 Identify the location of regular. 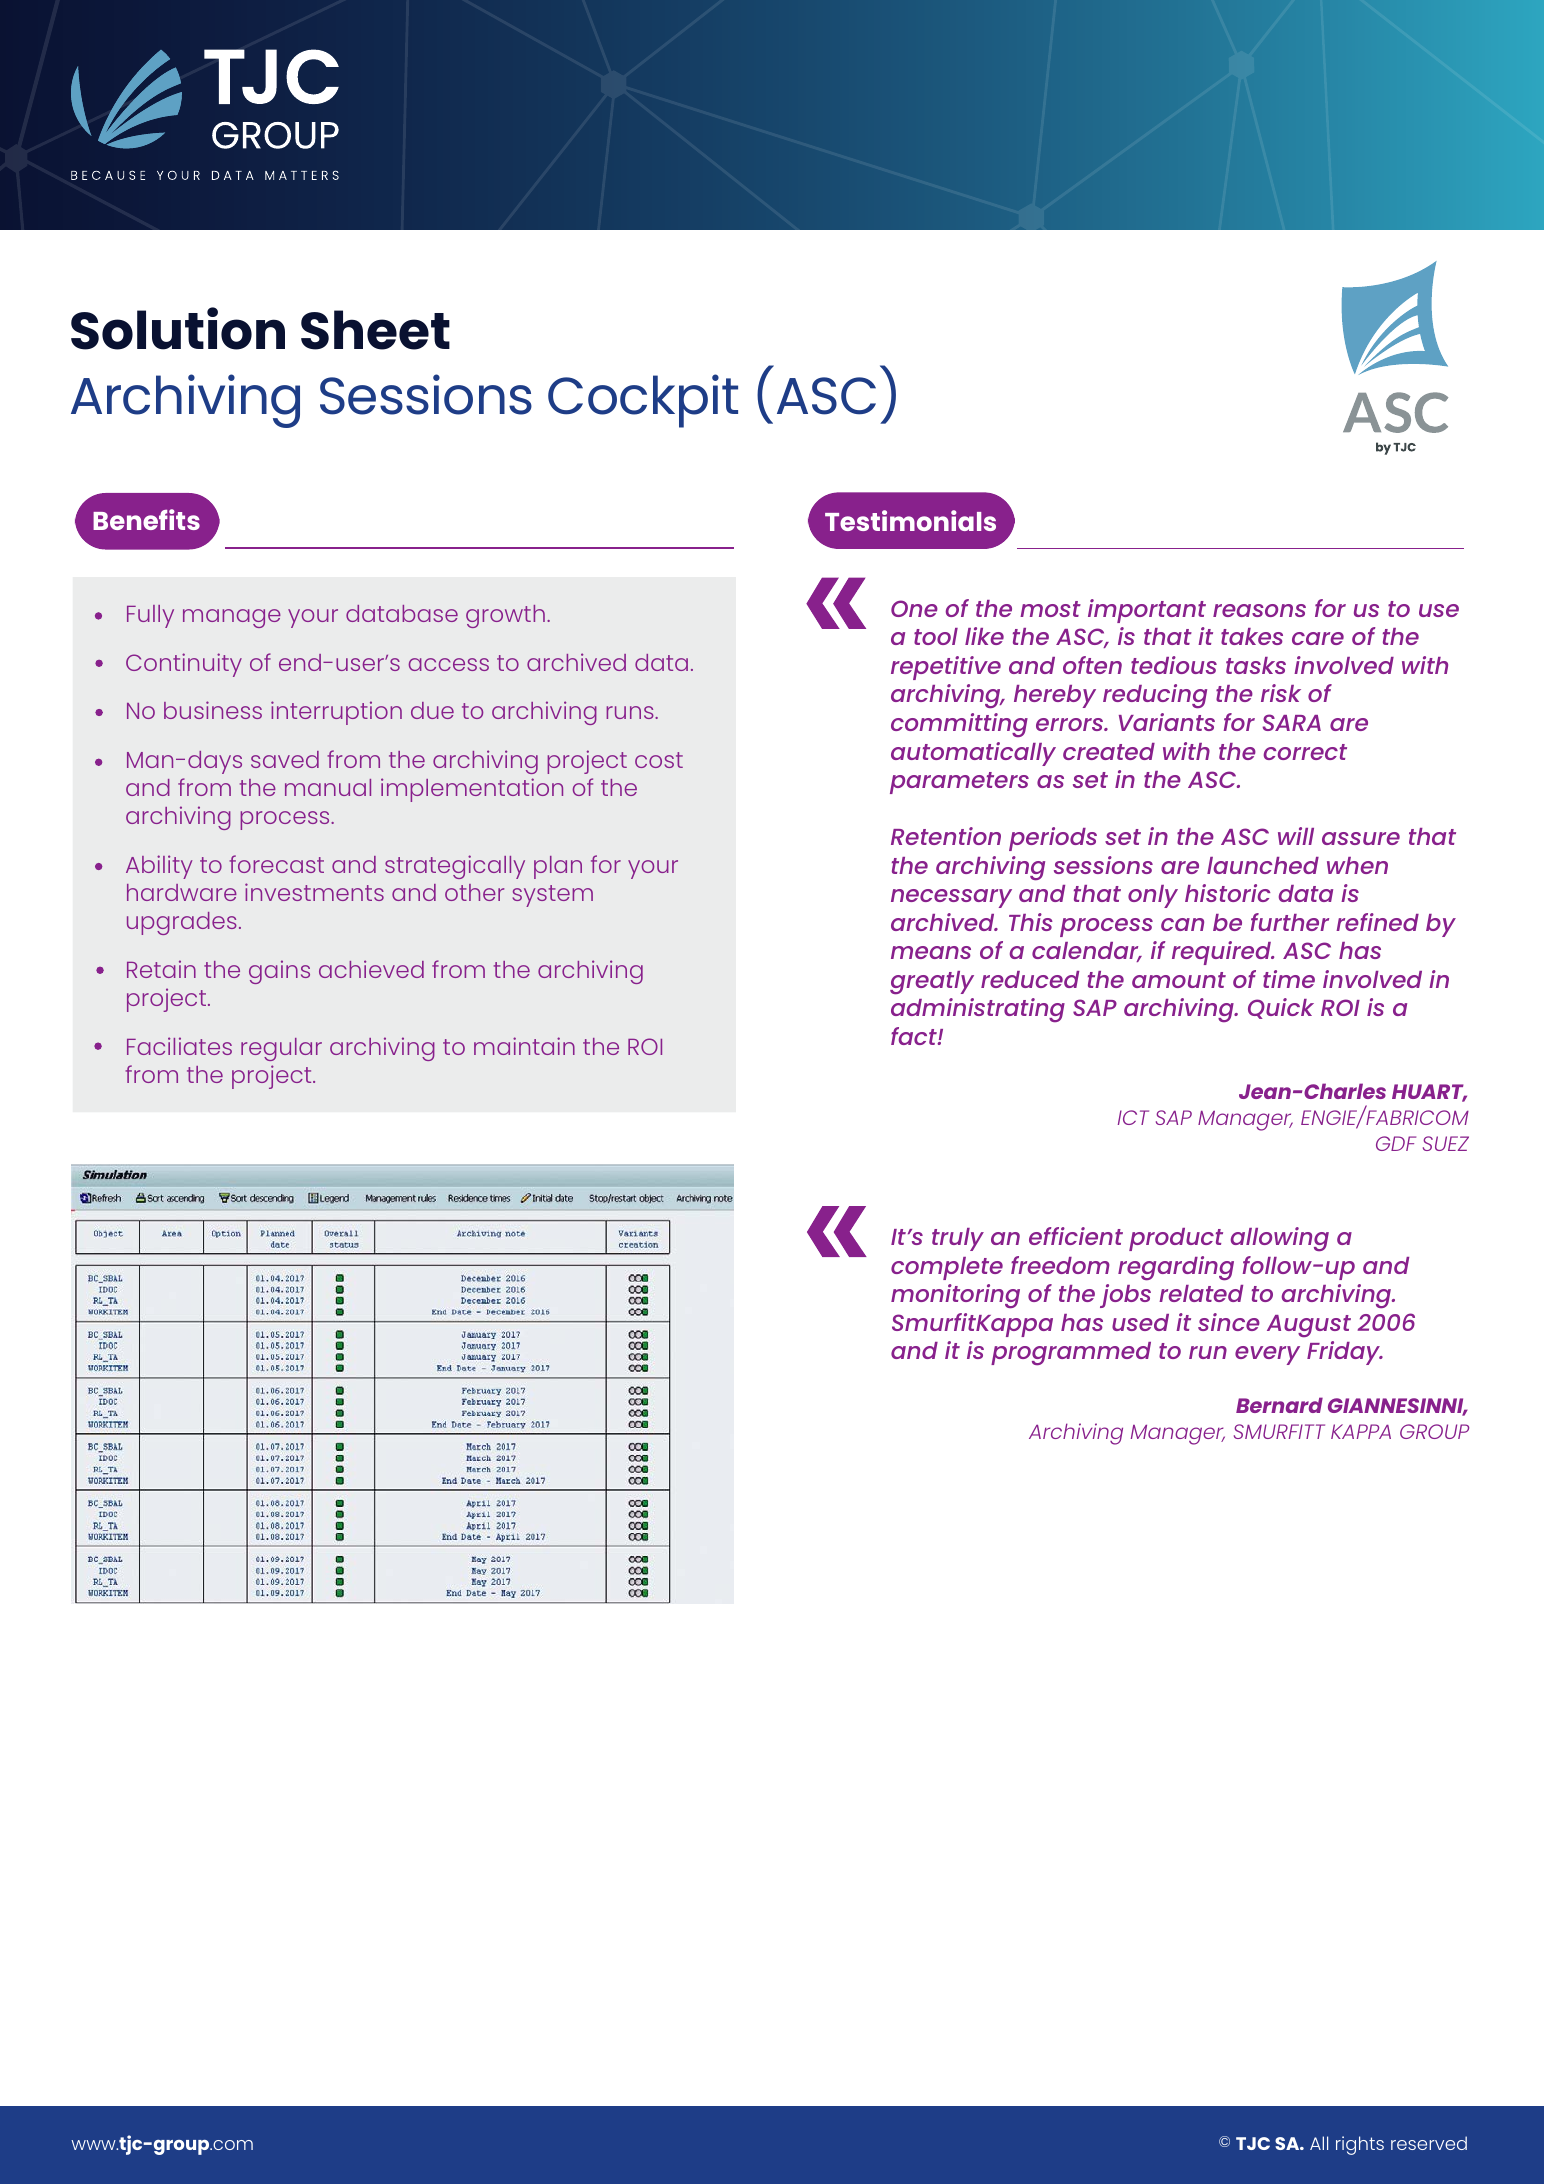
(281, 1049).
